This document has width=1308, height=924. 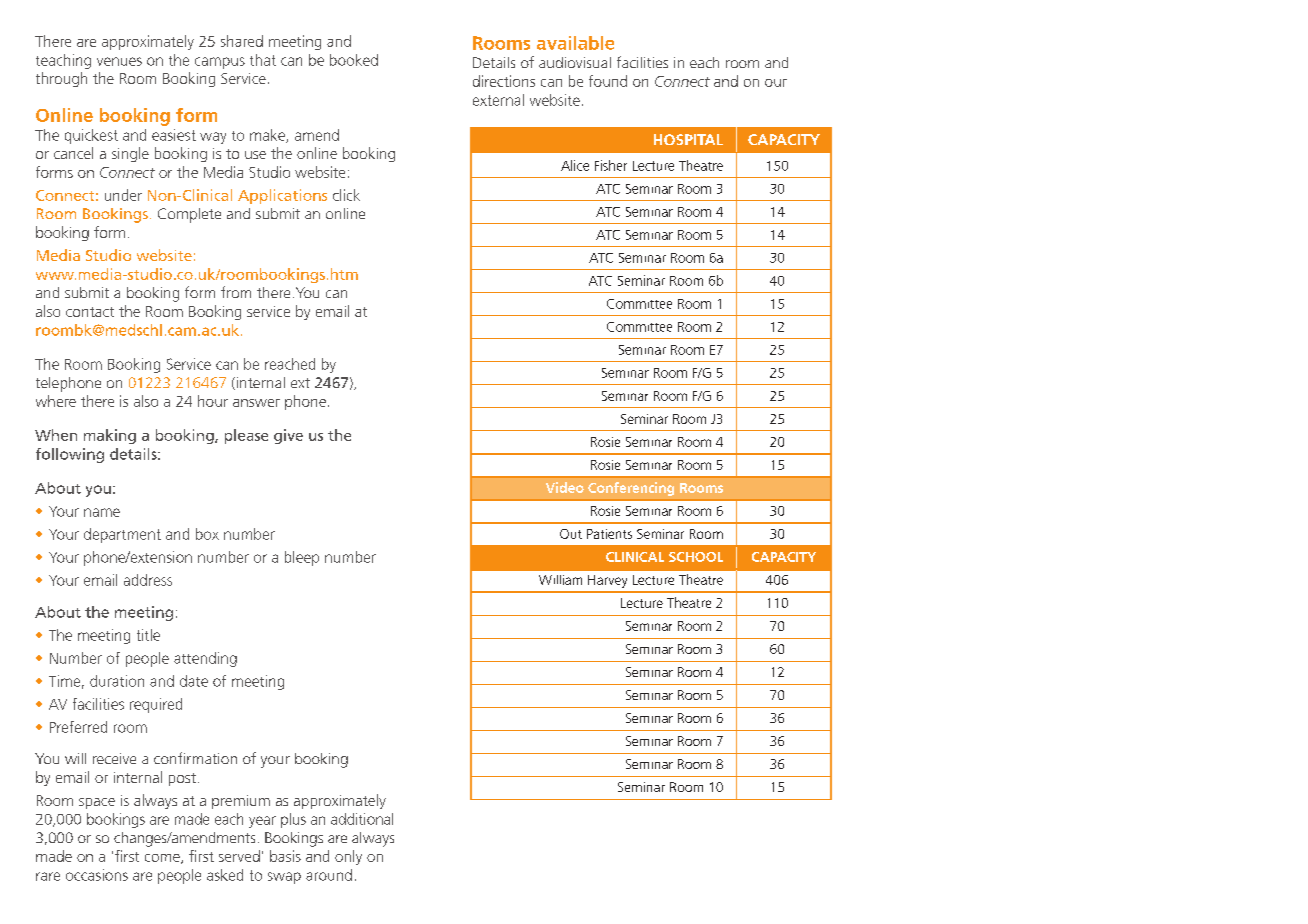 What do you see at coordinates (90, 312) in the document?
I see `contact` at bounding box center [90, 312].
